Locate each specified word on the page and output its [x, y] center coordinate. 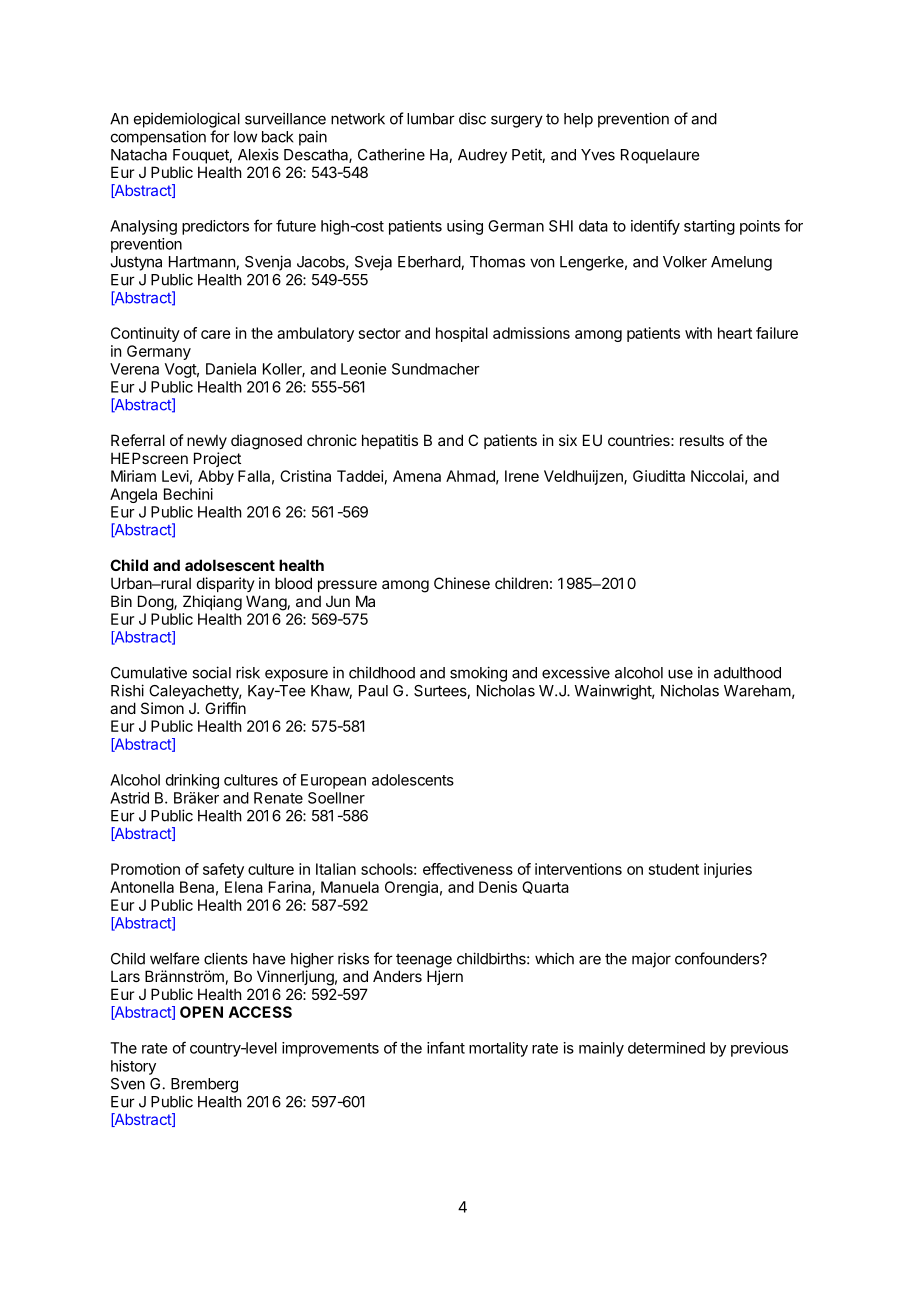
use [680, 674]
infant [446, 1047]
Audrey [482, 156]
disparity [226, 584]
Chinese [462, 583]
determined [666, 1048]
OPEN [201, 1012]
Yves [598, 155]
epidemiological [187, 120]
